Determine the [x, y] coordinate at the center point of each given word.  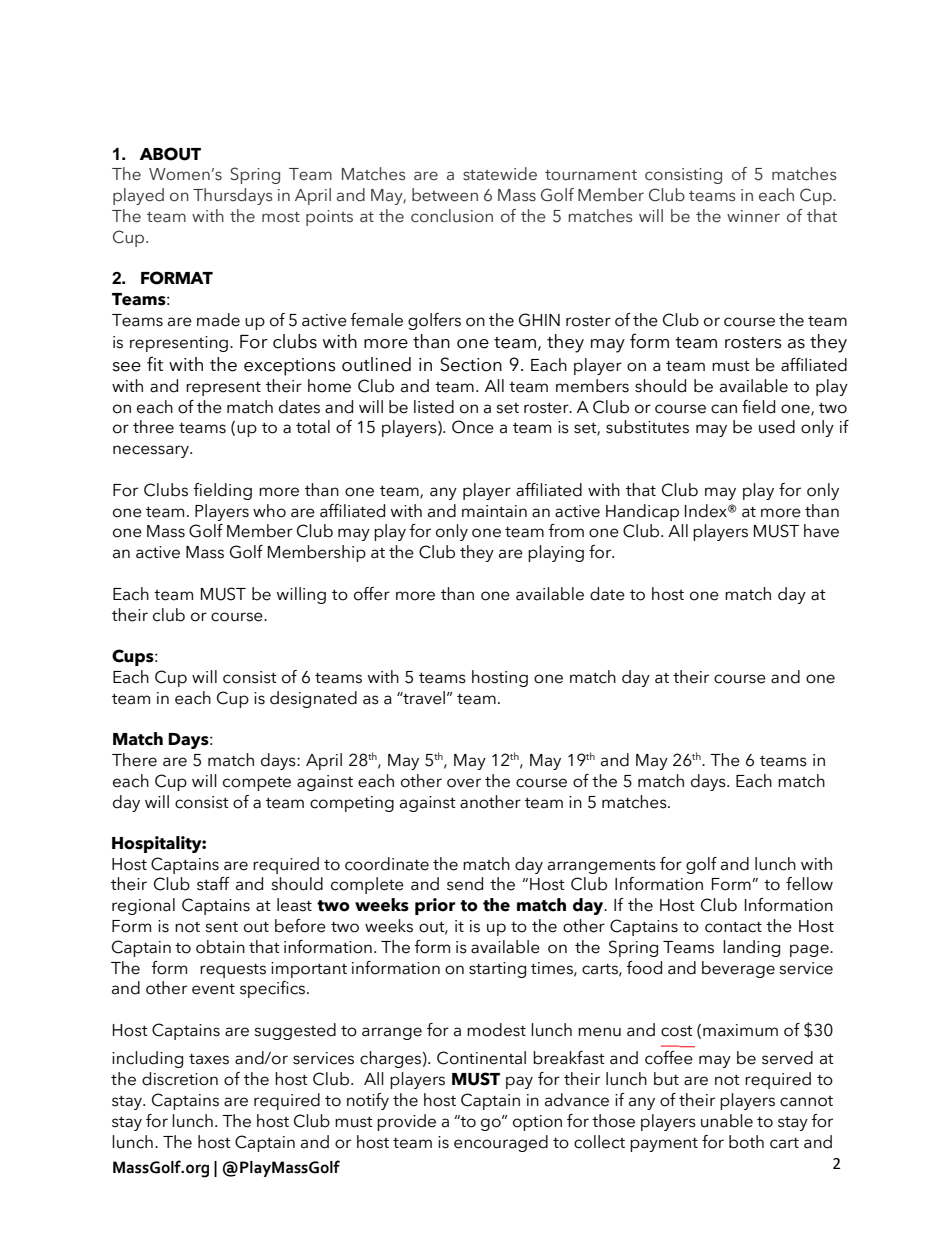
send [465, 884]
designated [313, 699]
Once [473, 427]
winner [753, 216]
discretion [180, 1079]
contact [733, 927]
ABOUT [170, 154]
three [153, 427]
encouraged [501, 1143]
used [777, 427]
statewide [500, 174]
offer [372, 594]
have [821, 531]
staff [213, 884]
